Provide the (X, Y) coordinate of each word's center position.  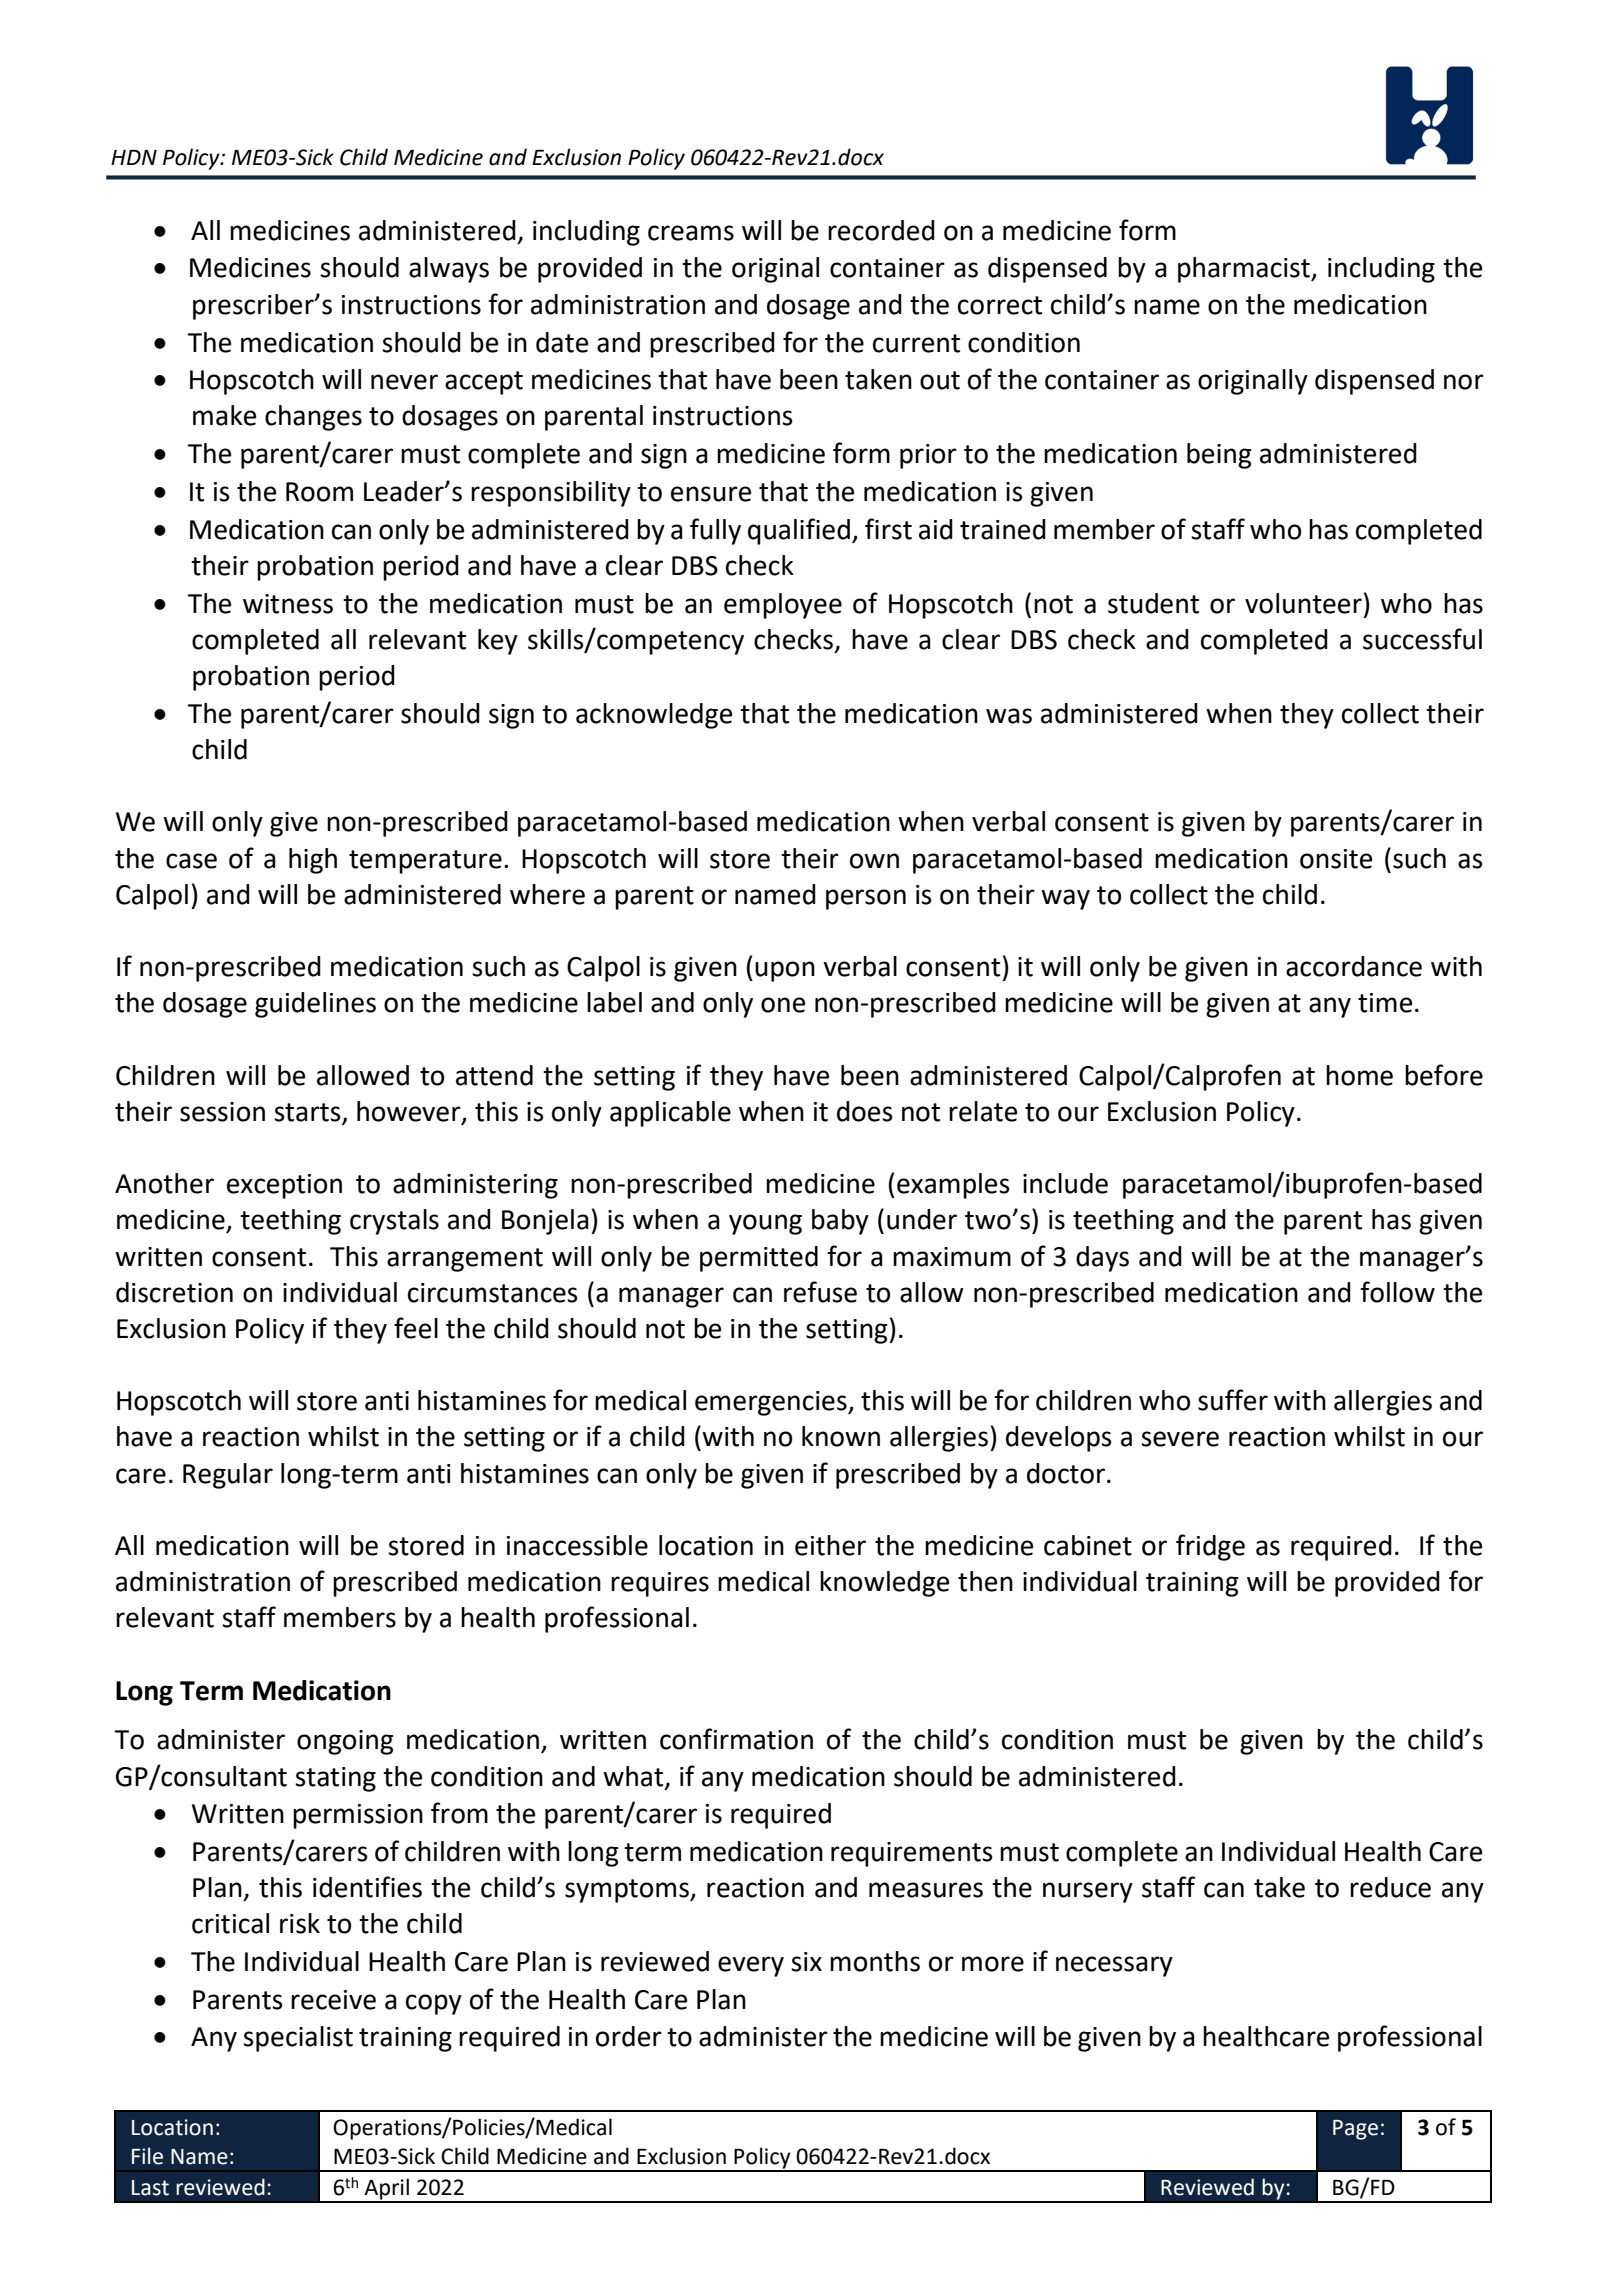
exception (284, 1186)
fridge (1210, 1547)
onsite (1336, 859)
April (387, 2190)
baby (840, 1222)
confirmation (736, 1739)
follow (1397, 1292)
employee (783, 606)
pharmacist (1245, 270)
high (313, 861)
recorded (881, 230)
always (449, 270)
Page (1355, 2130)
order (629, 2036)
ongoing (345, 1742)
